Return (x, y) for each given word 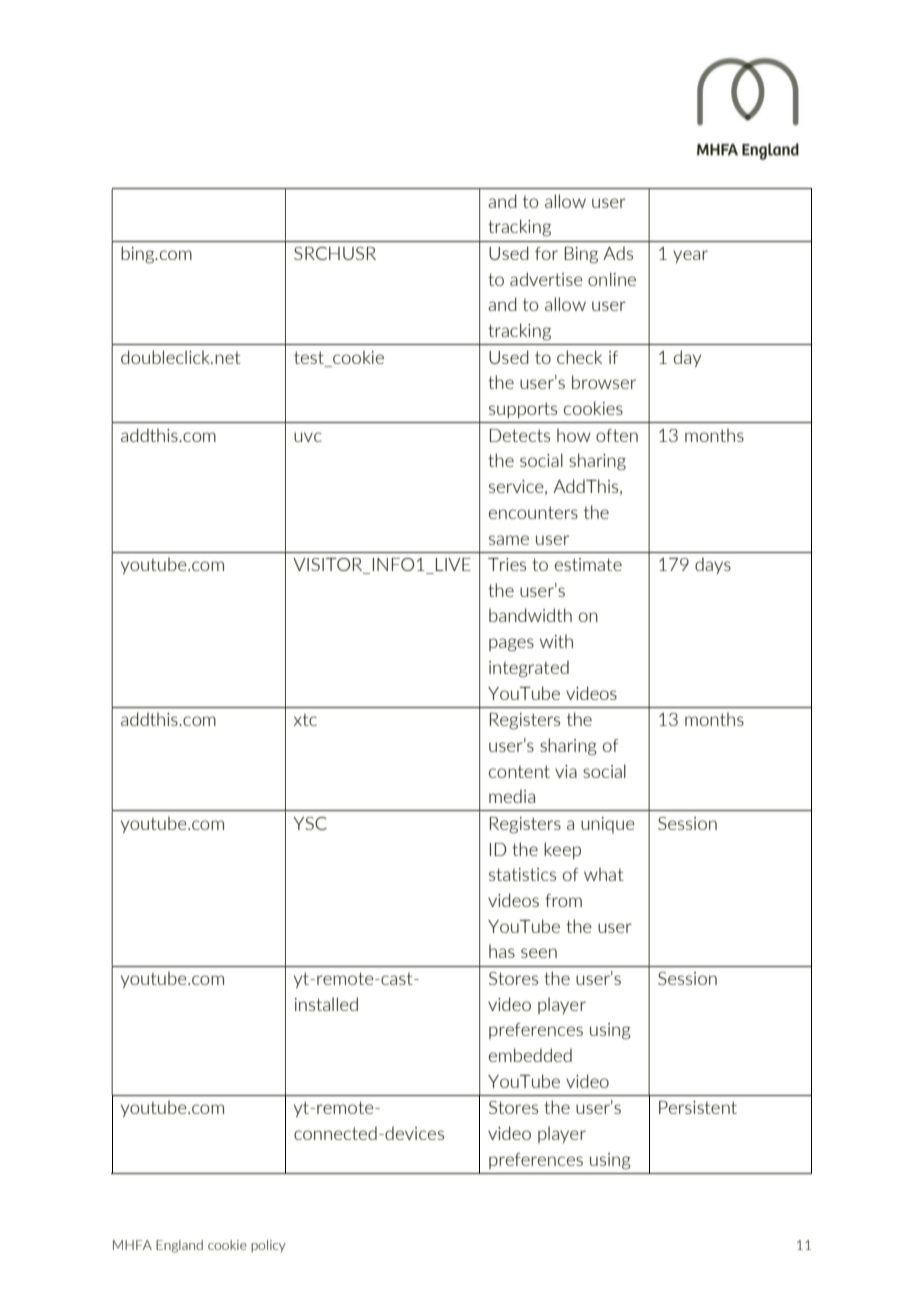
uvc (308, 437)
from (563, 900)
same (509, 540)
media (512, 796)
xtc (305, 719)
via (566, 771)
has (502, 951)
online (612, 279)
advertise (546, 279)
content (519, 771)
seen (539, 953)
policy (268, 1246)
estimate (588, 564)
